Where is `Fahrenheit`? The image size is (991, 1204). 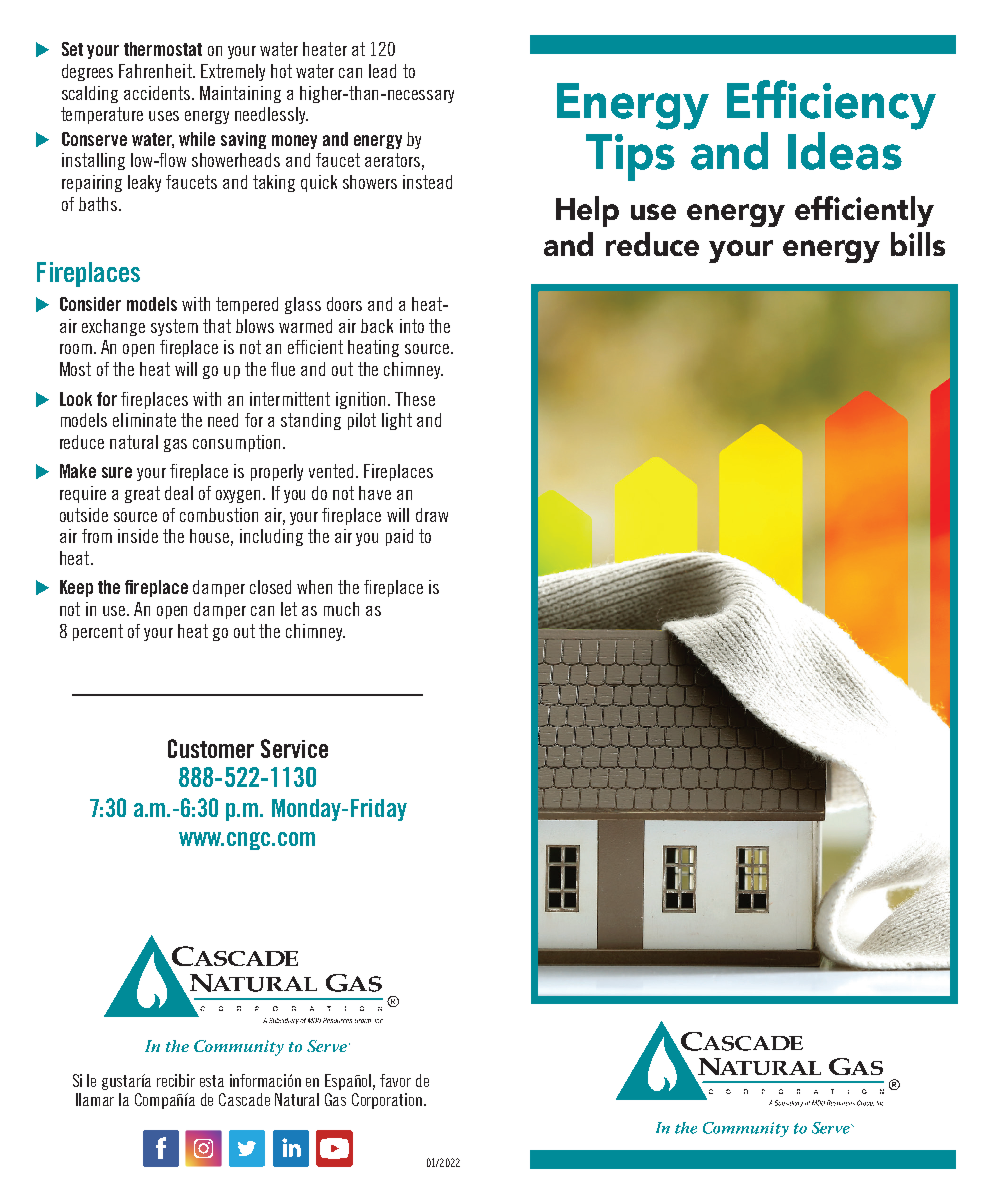 Fahrenheit is located at coordinates (156, 71).
